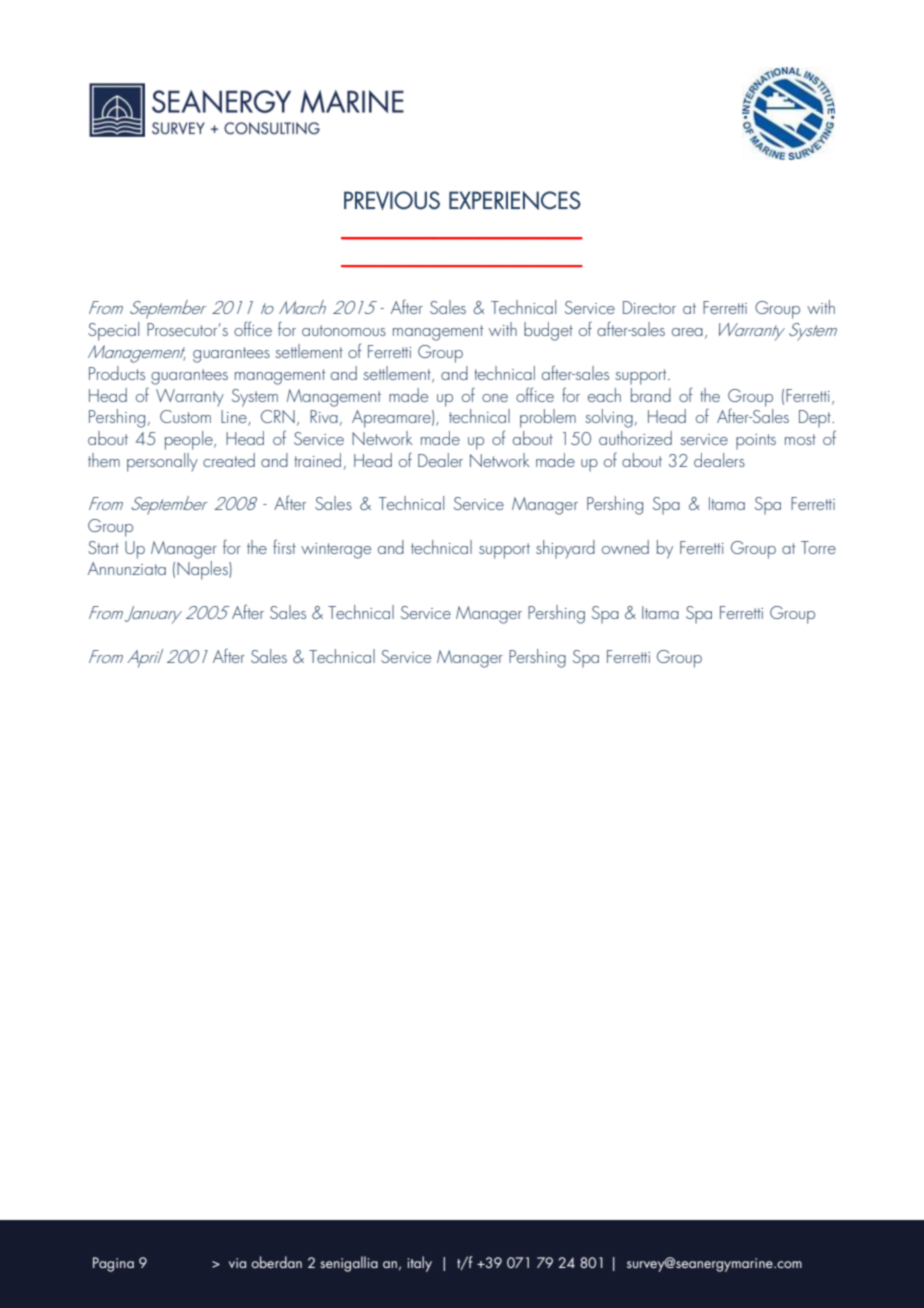 The width and height of the screenshot is (924, 1308). I want to click on via, so click(237, 1263).
